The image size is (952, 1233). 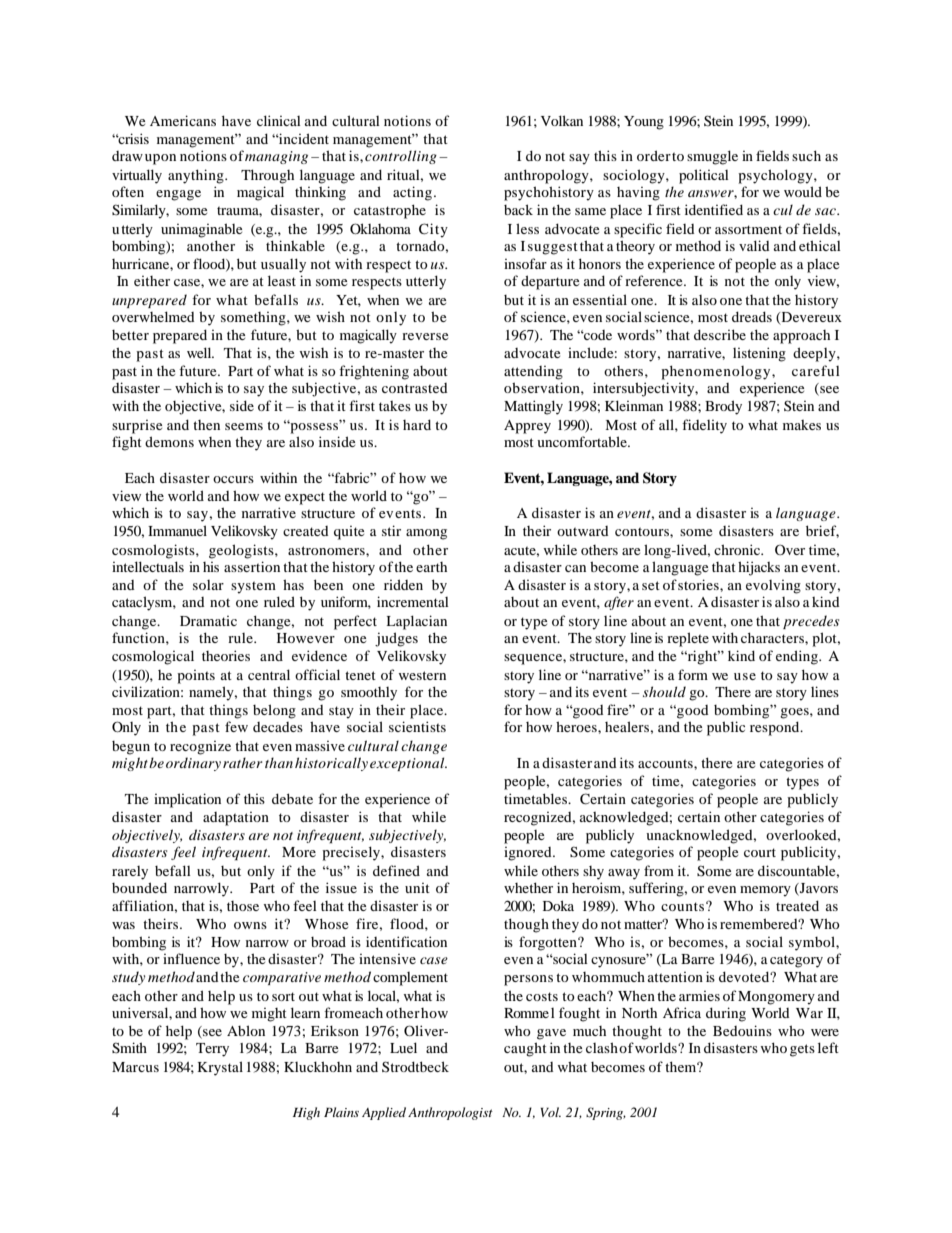 I want to click on gets, so click(x=802, y=1050).
